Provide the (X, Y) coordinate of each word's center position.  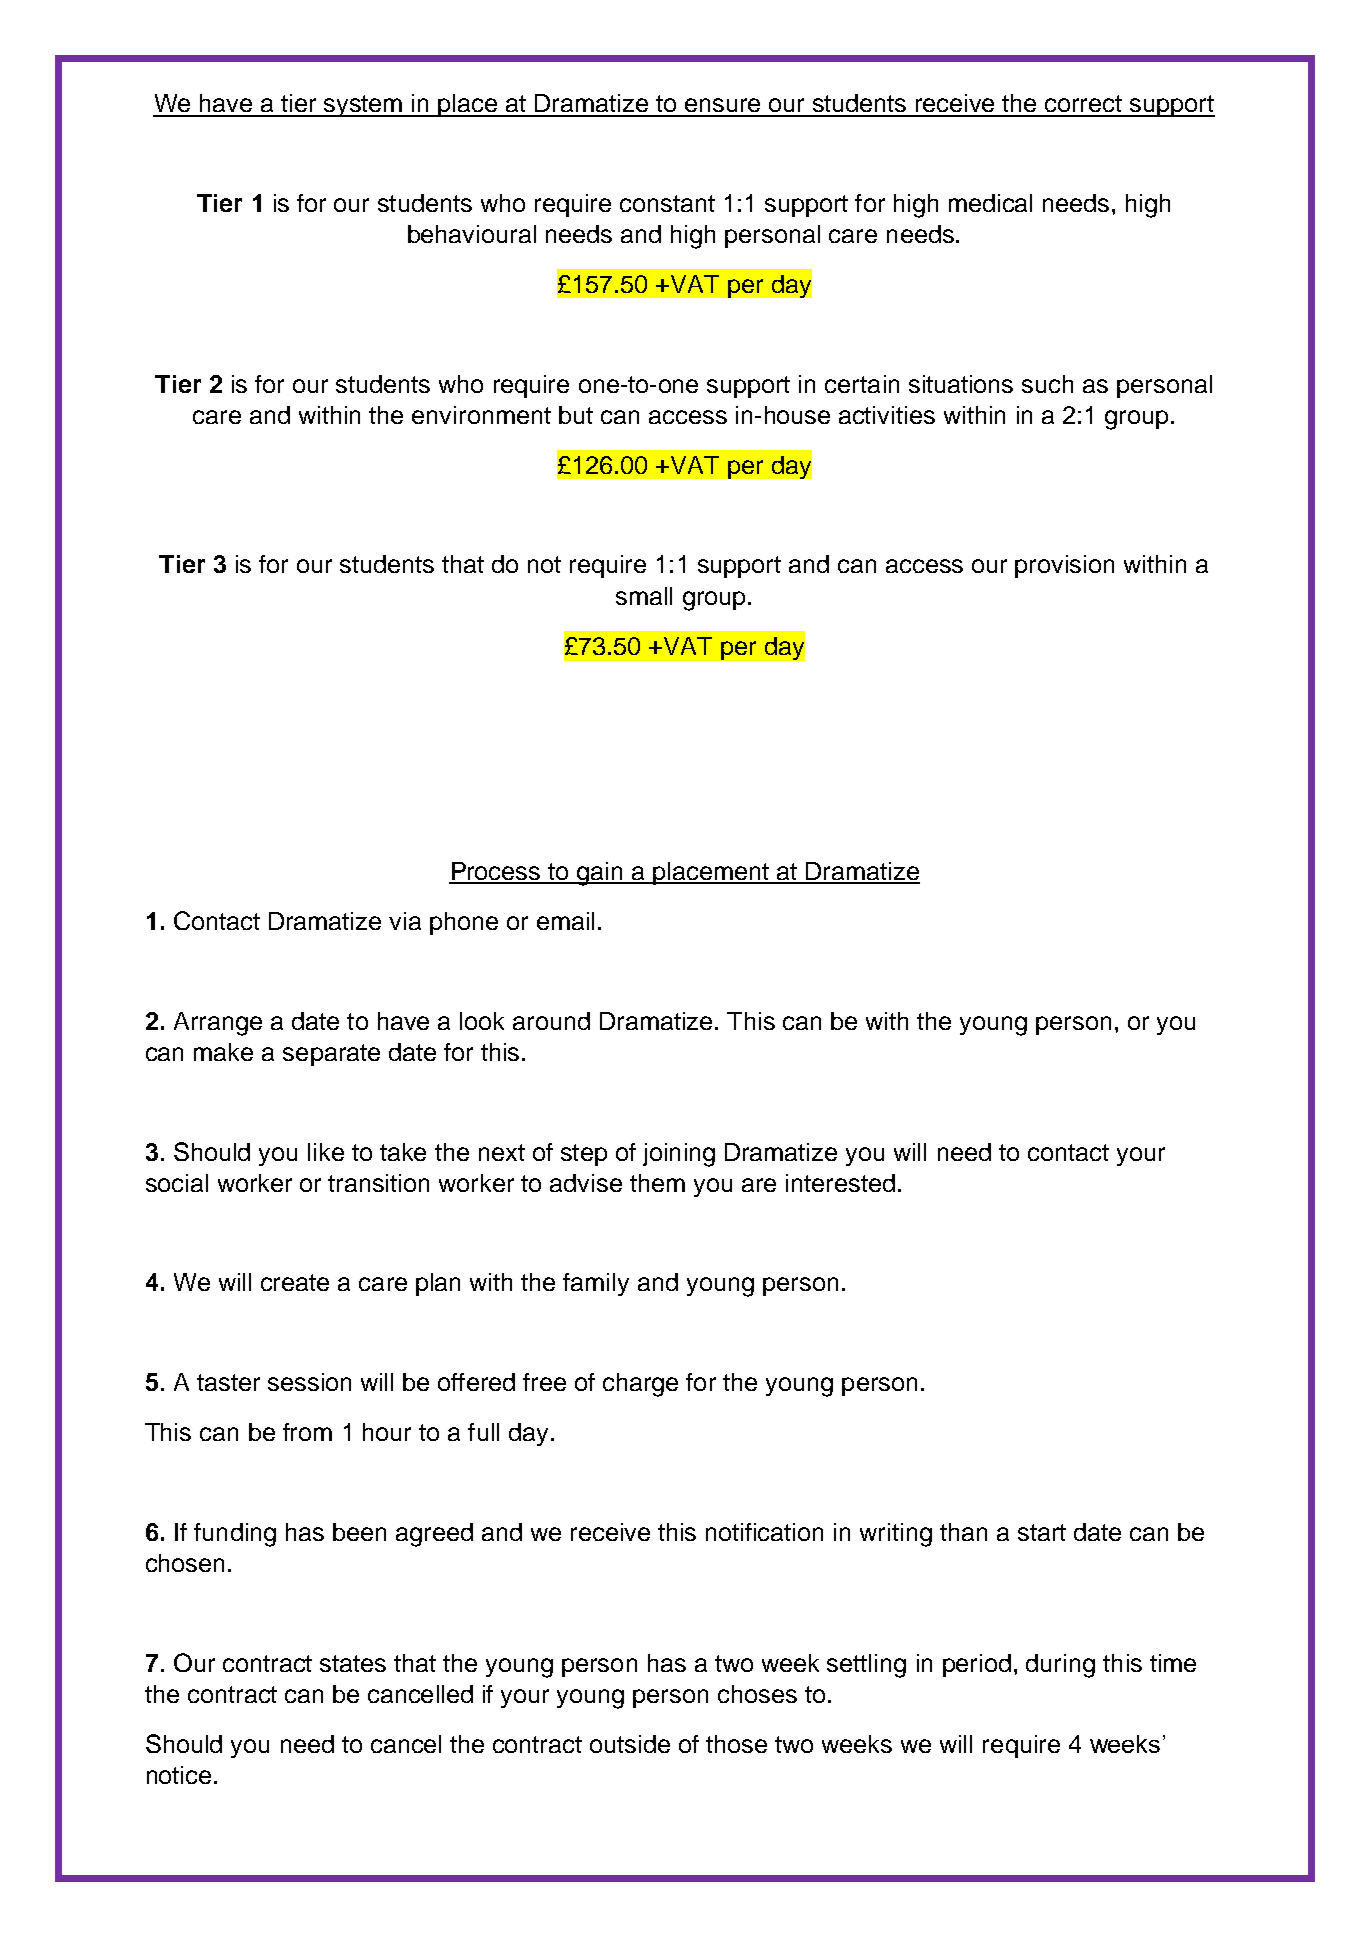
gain (600, 874)
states (353, 1663)
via (405, 921)
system (363, 106)
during (1060, 1666)
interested (840, 1183)
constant (667, 203)
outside (630, 1744)
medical (990, 203)
